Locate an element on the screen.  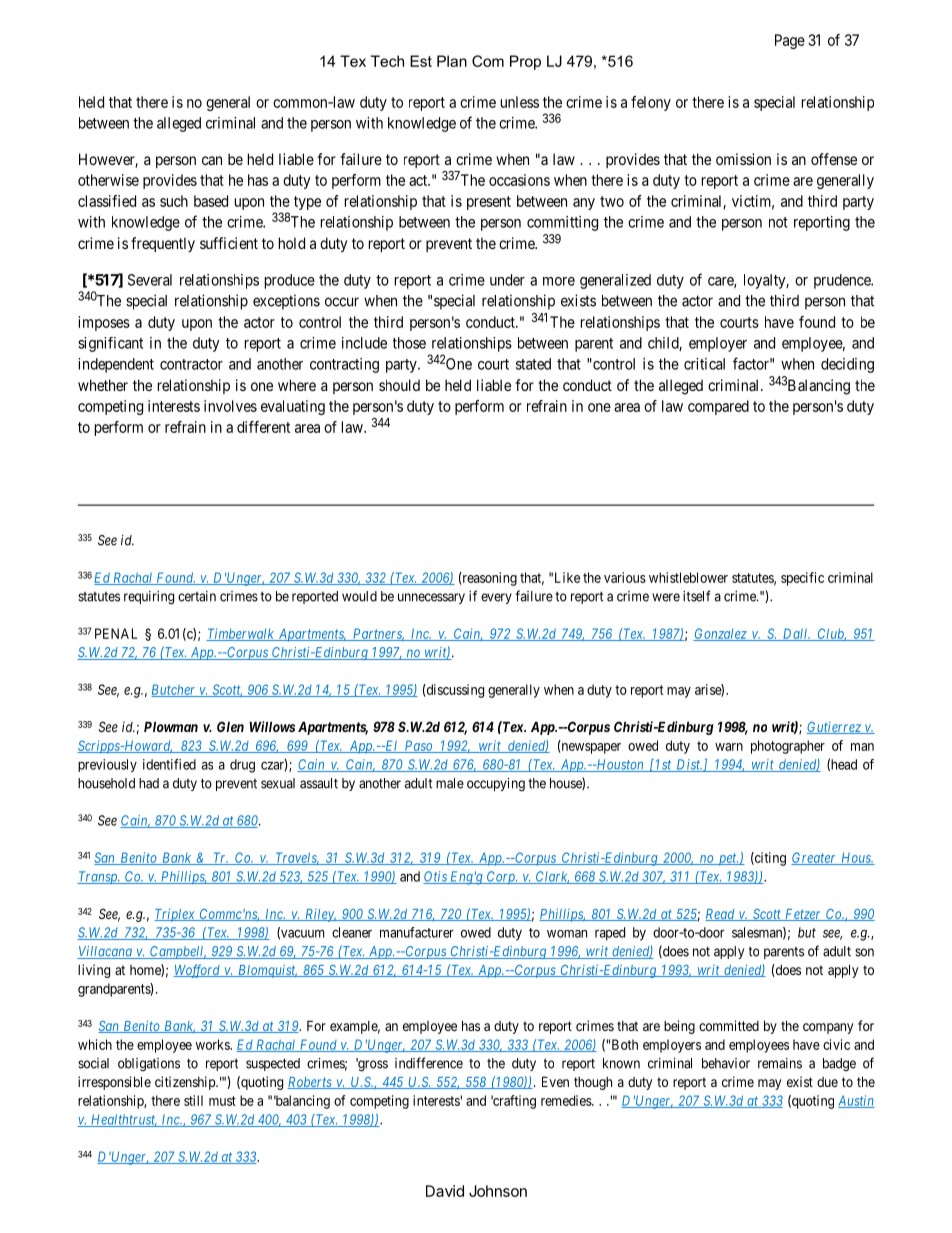
Johnson is located at coordinates (498, 1191).
